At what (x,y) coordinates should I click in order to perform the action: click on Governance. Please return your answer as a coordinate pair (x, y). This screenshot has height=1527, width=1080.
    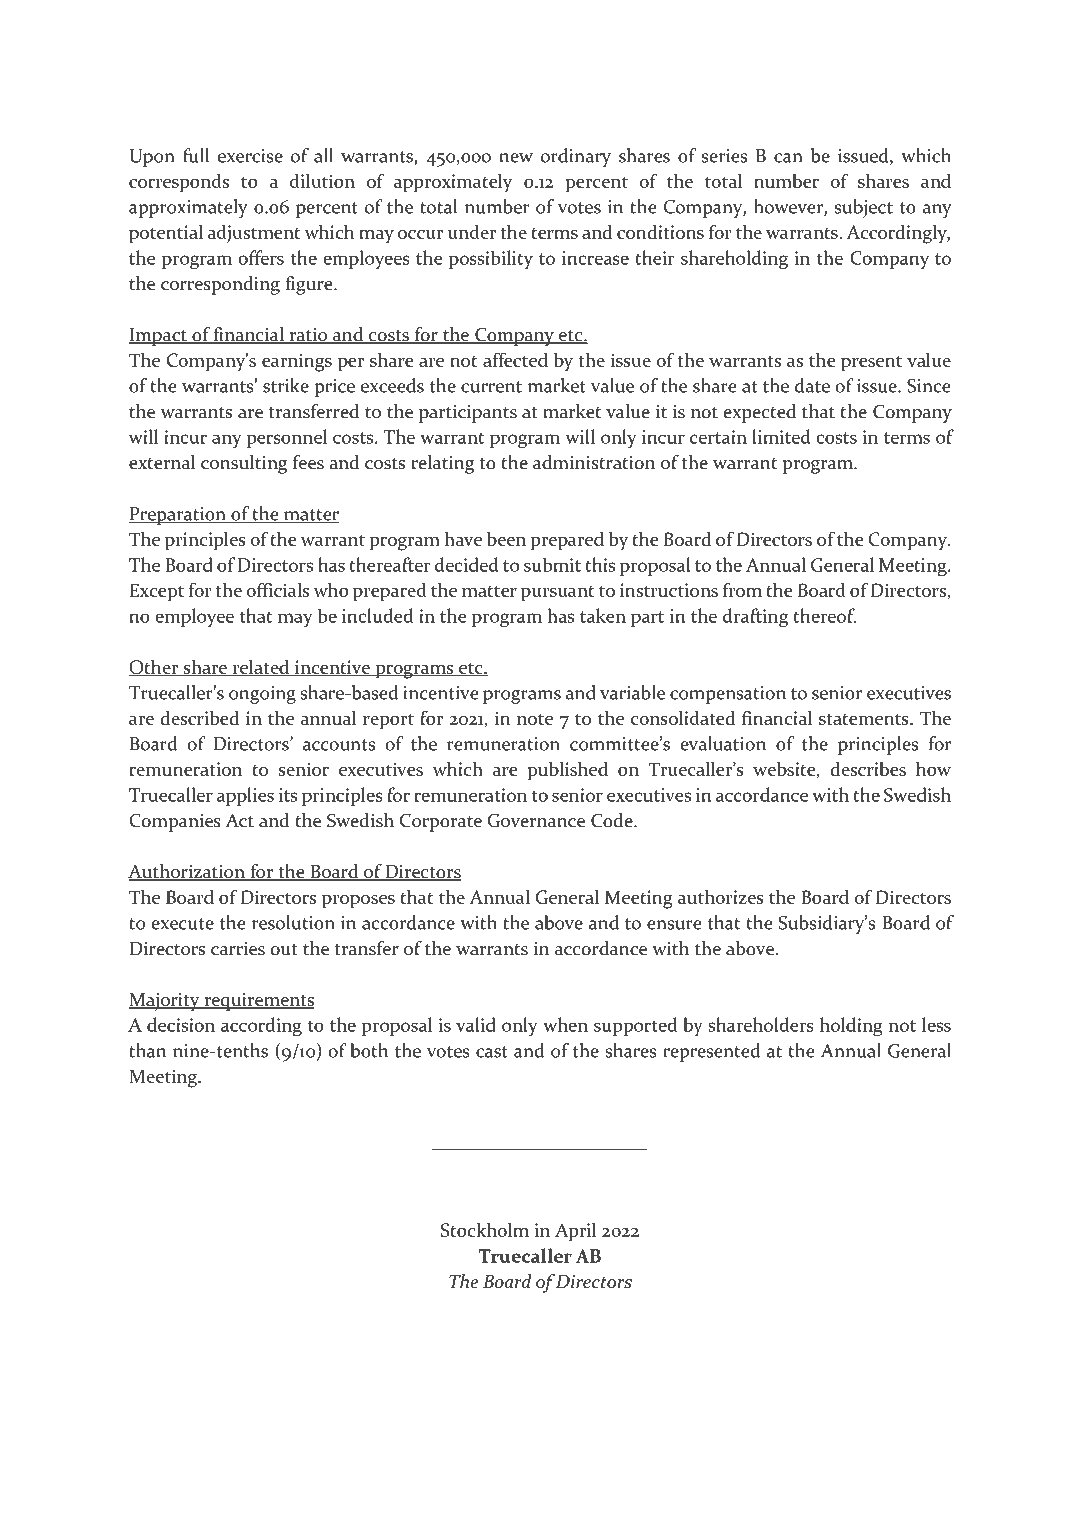
    Looking at the image, I should click on (536, 820).
